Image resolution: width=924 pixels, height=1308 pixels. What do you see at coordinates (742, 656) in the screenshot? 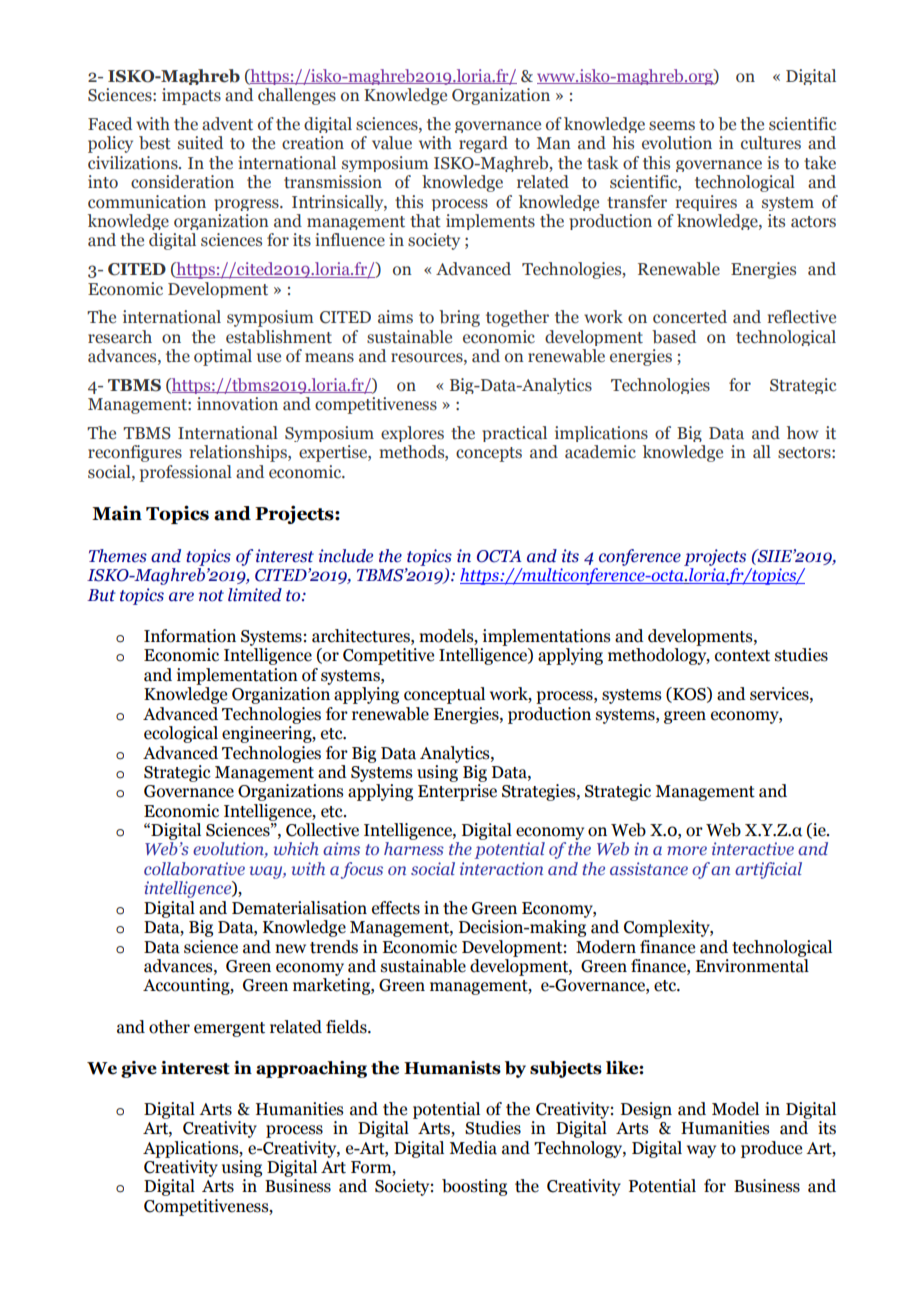
I see `context` at bounding box center [742, 656].
